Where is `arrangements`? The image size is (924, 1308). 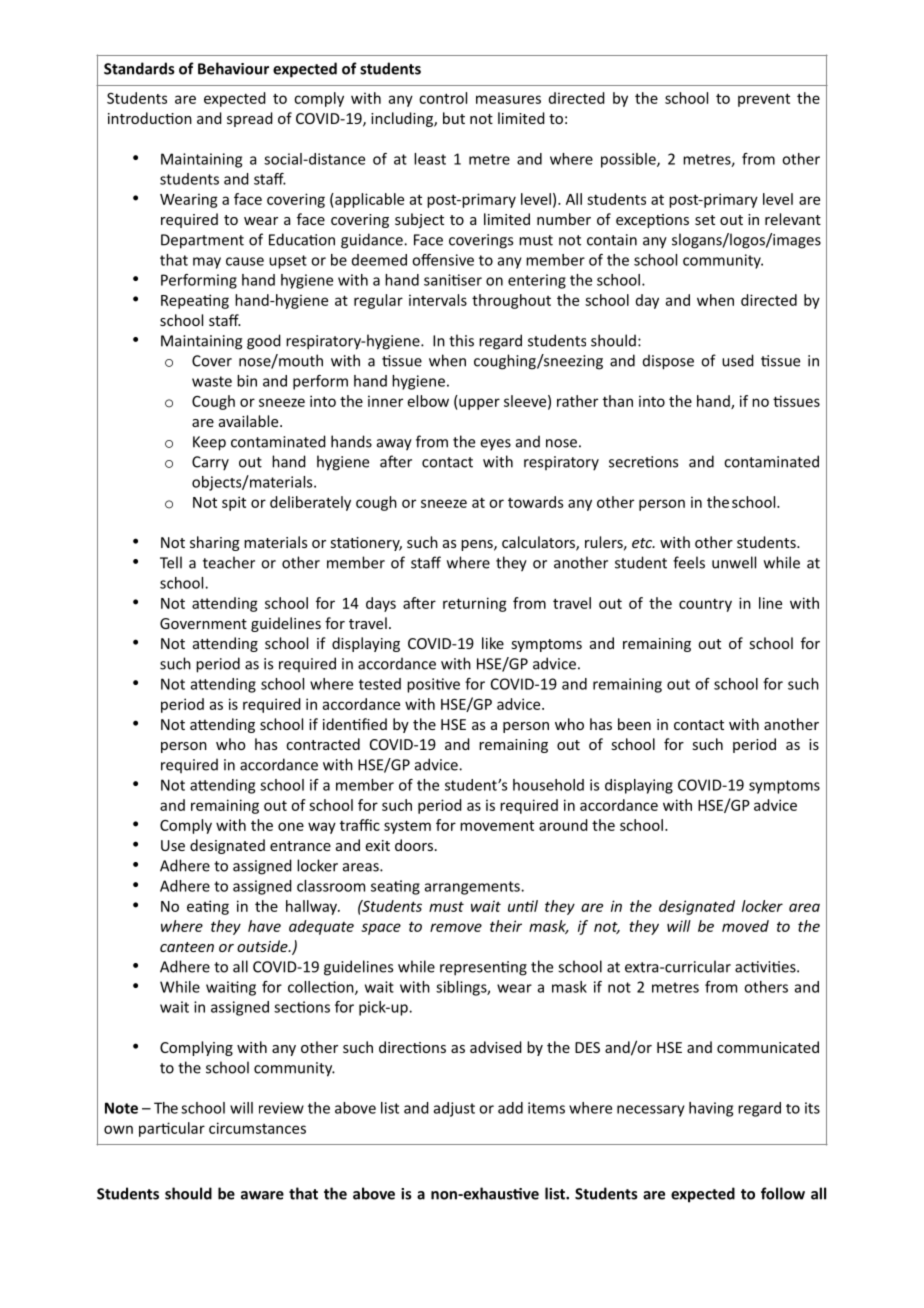 arrangements is located at coordinates (473, 888).
